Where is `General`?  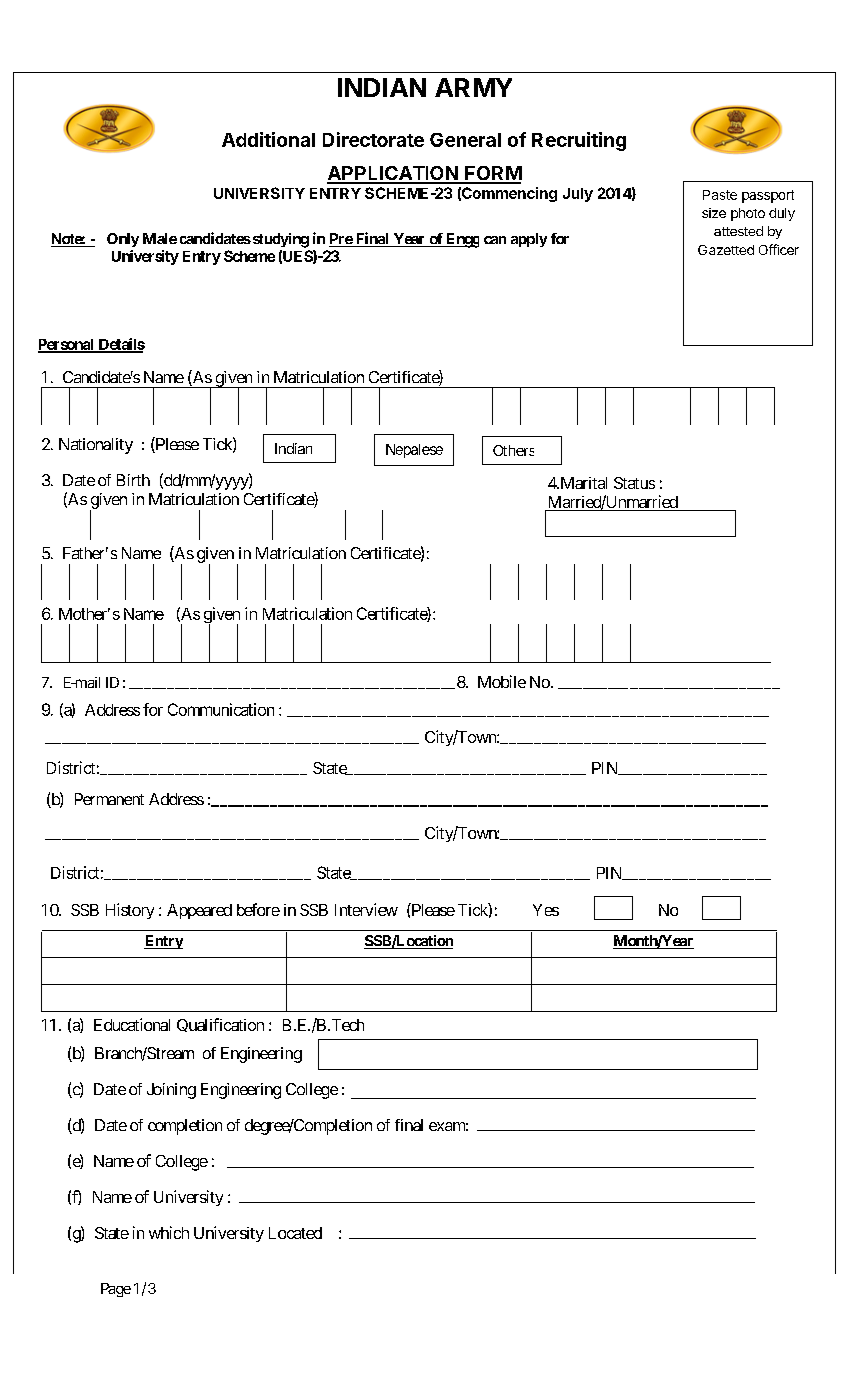 General is located at coordinates (465, 140).
